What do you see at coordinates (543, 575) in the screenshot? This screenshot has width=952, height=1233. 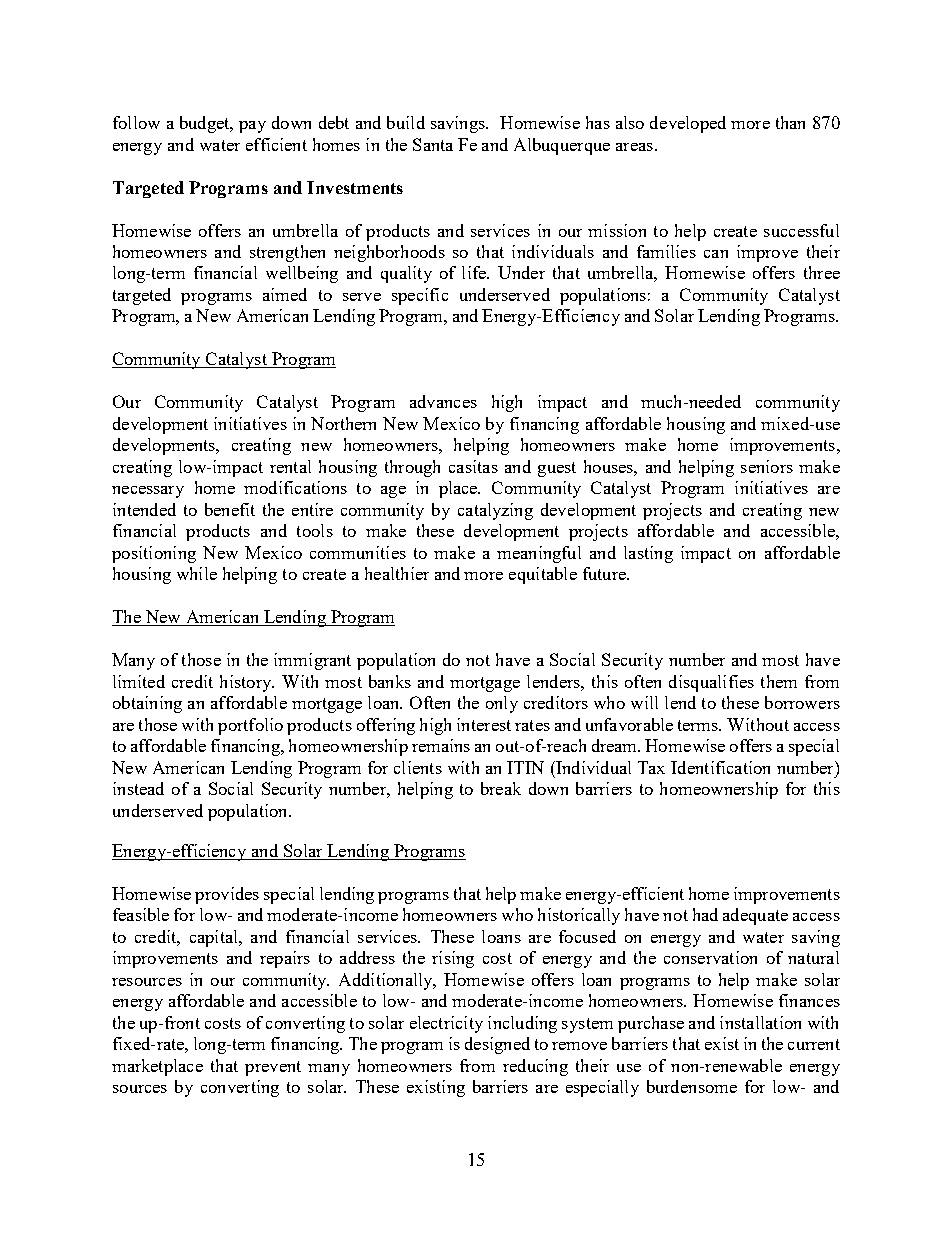 I see `equitable` at bounding box center [543, 575].
